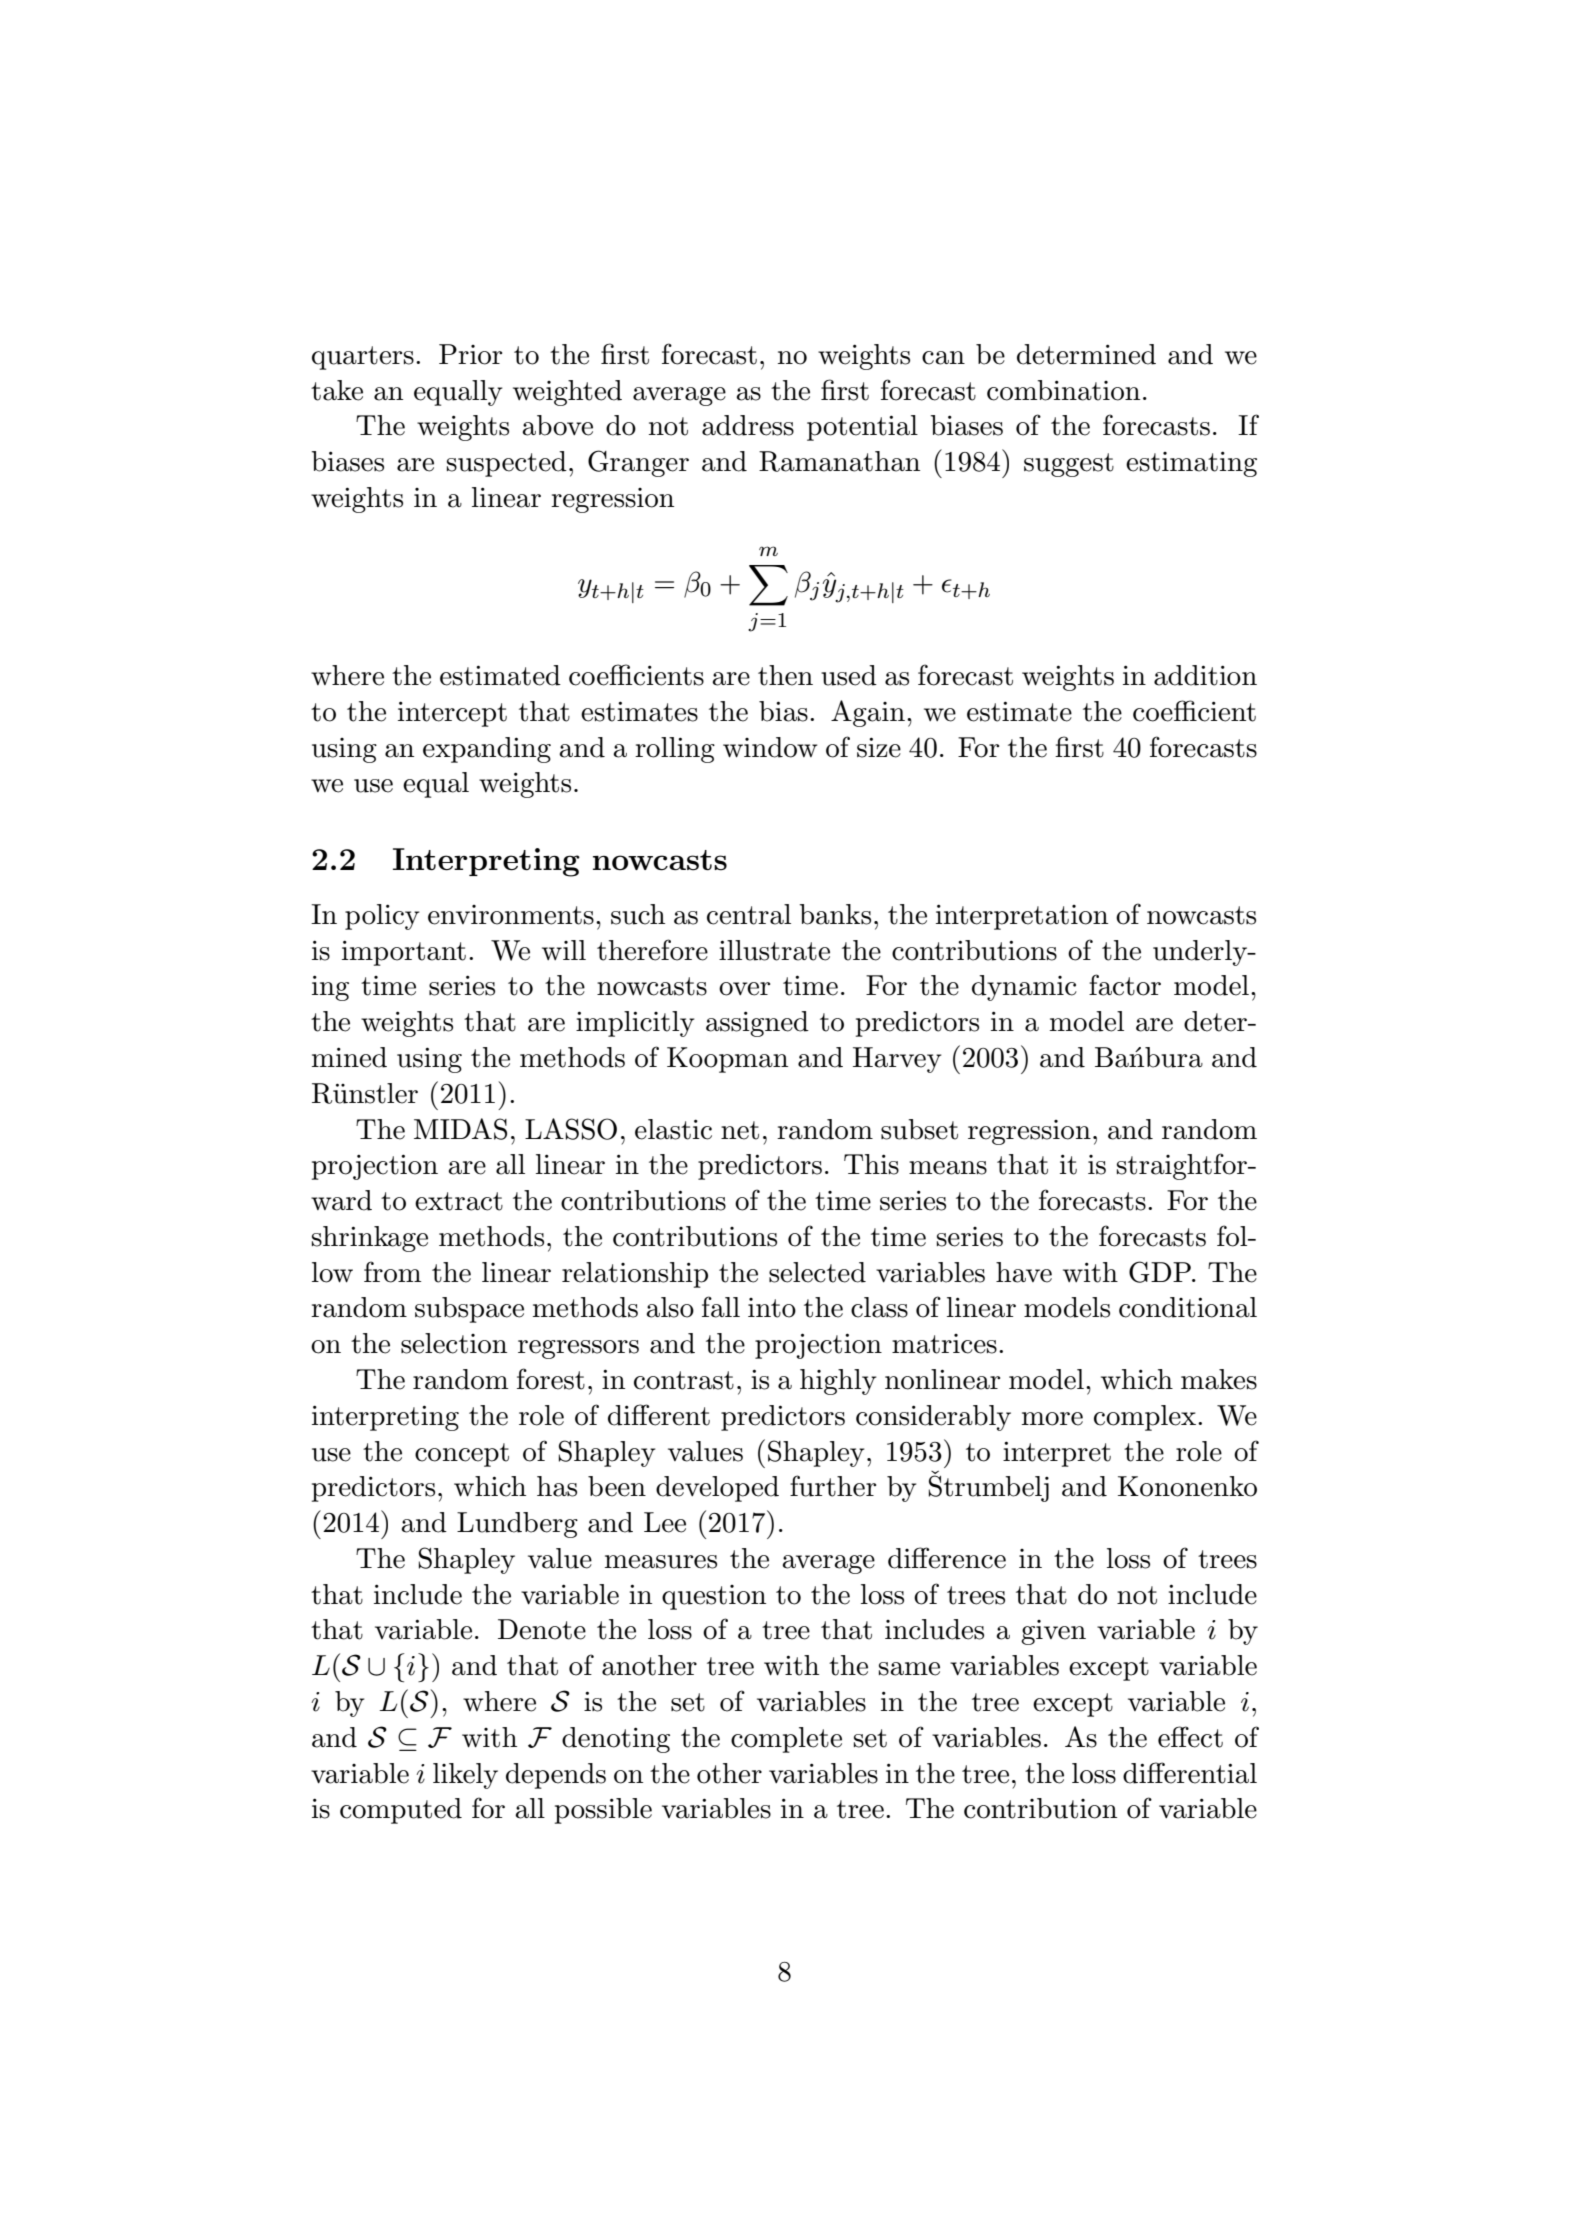  Describe the element at coordinates (740, 1130) in the screenshot. I see `net` at that location.
